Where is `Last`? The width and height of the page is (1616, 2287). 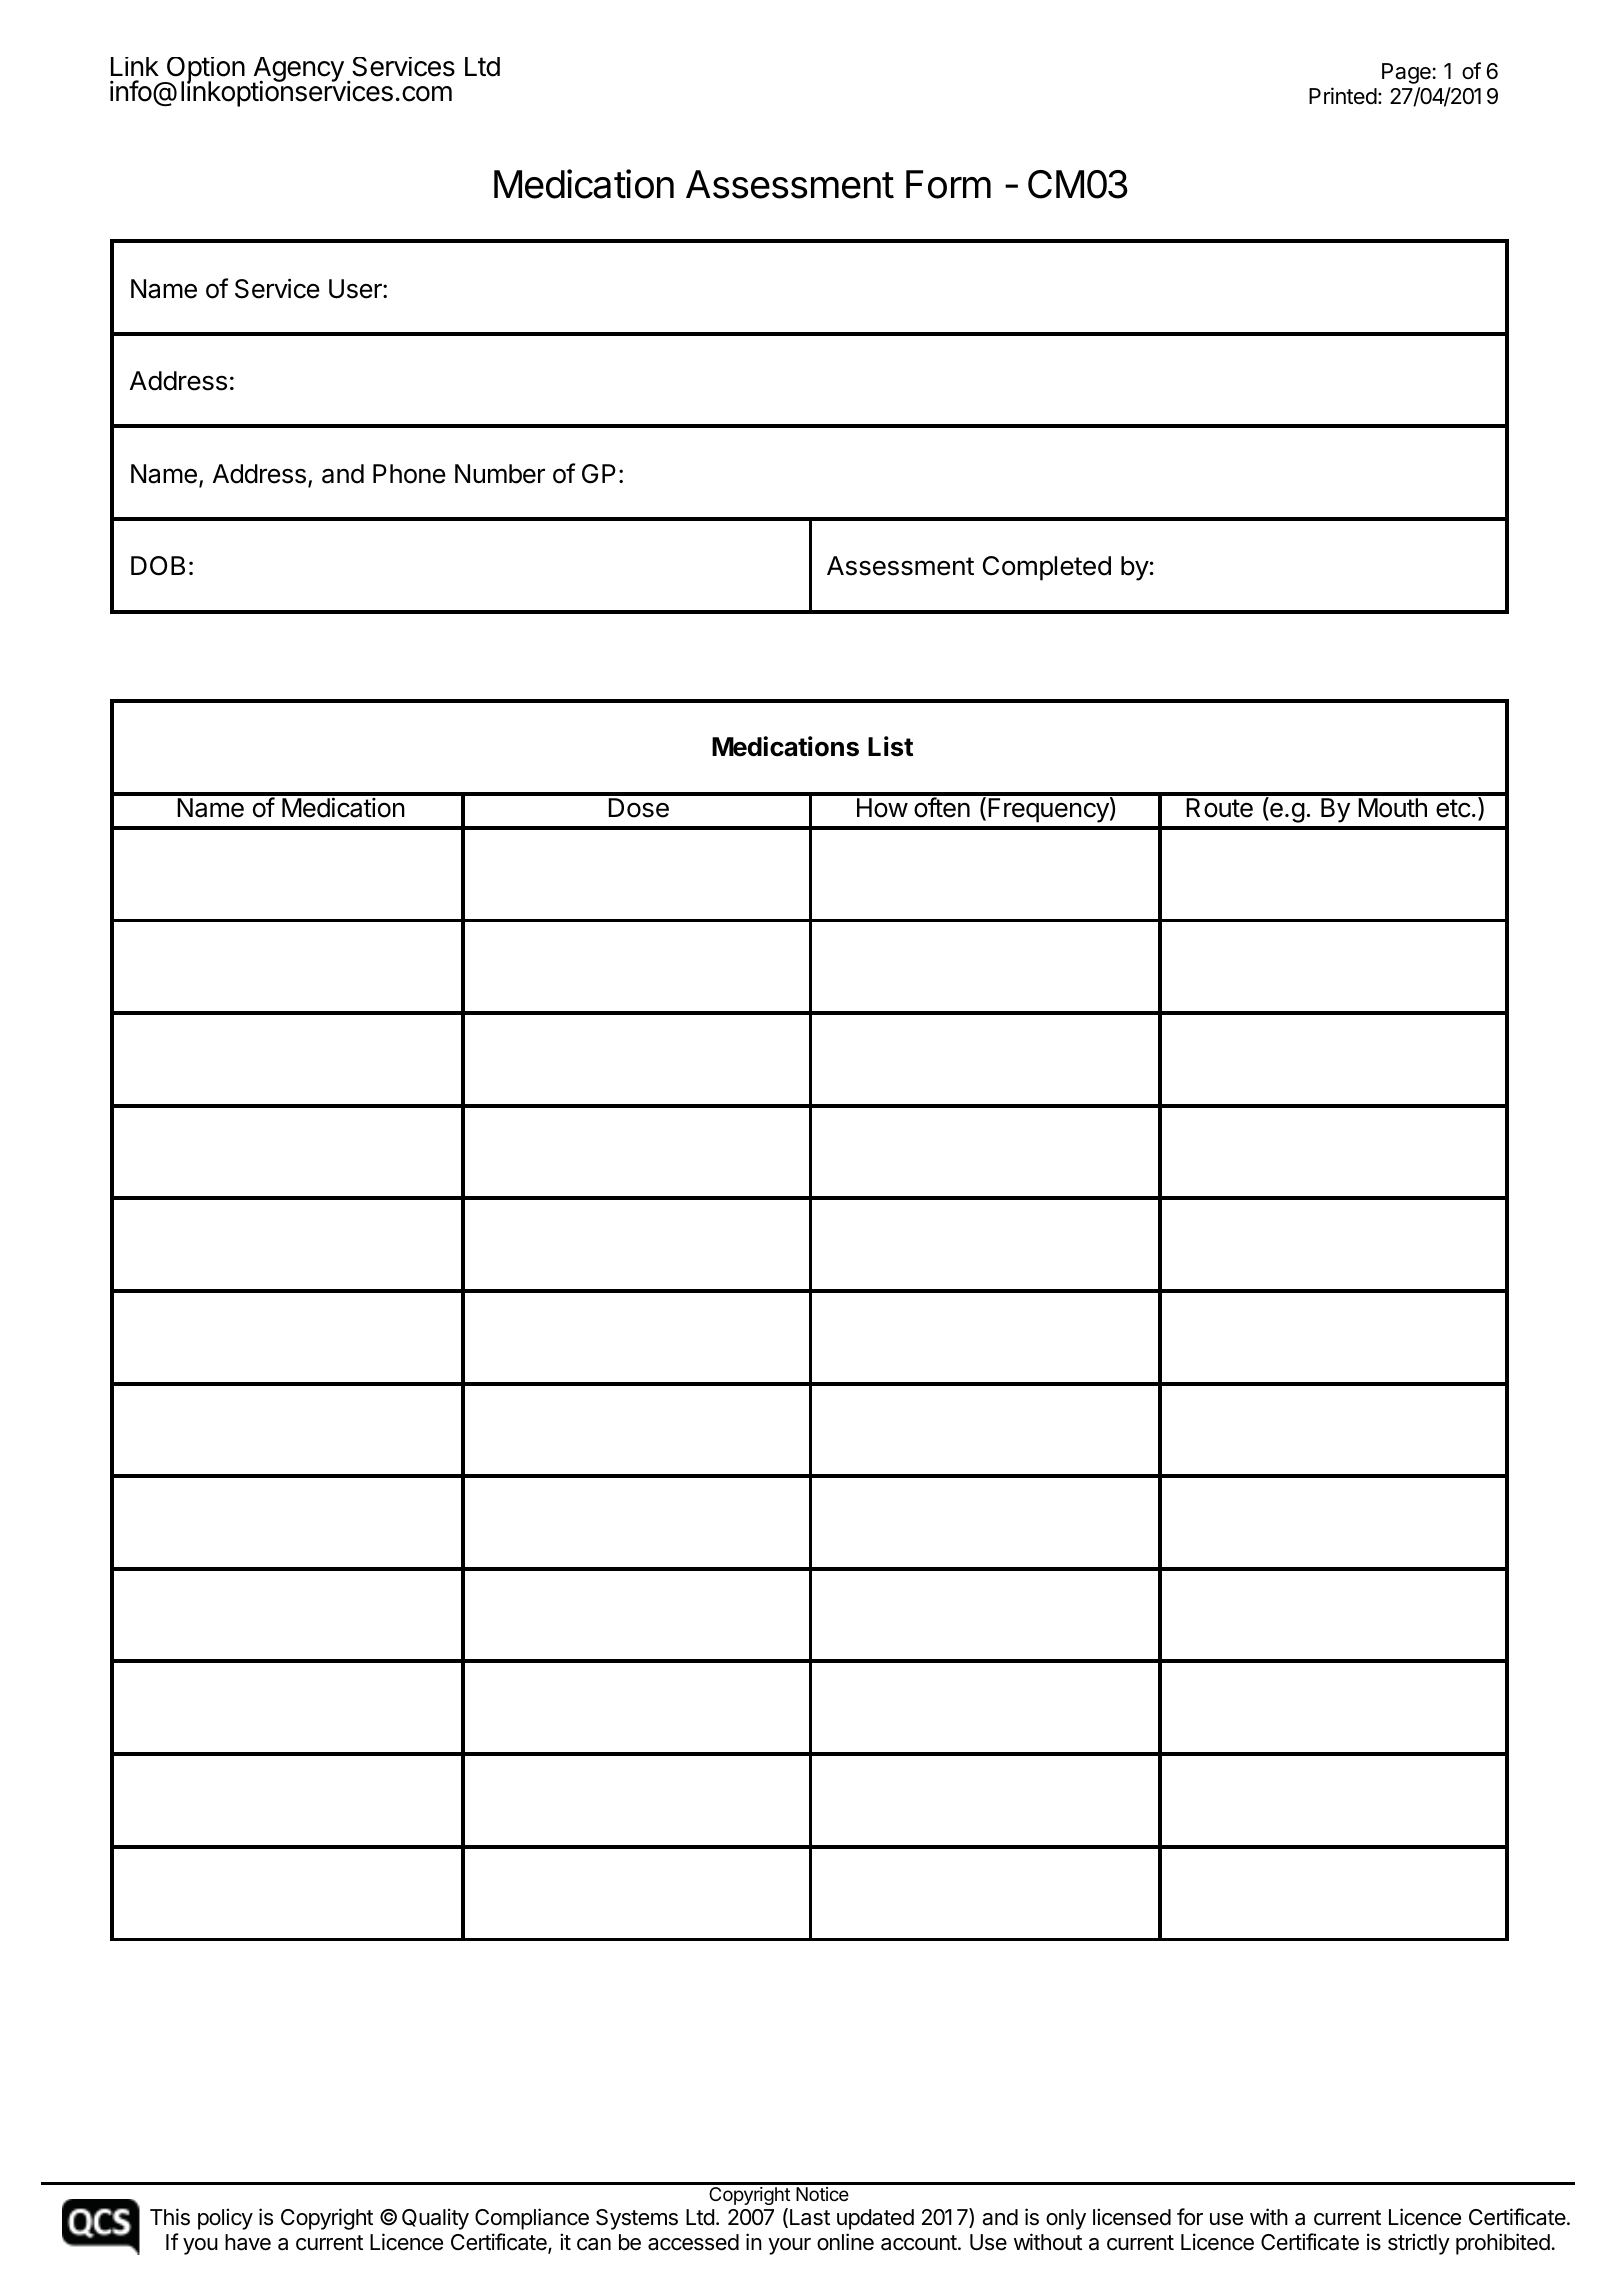
Last is located at coordinates (810, 2217).
